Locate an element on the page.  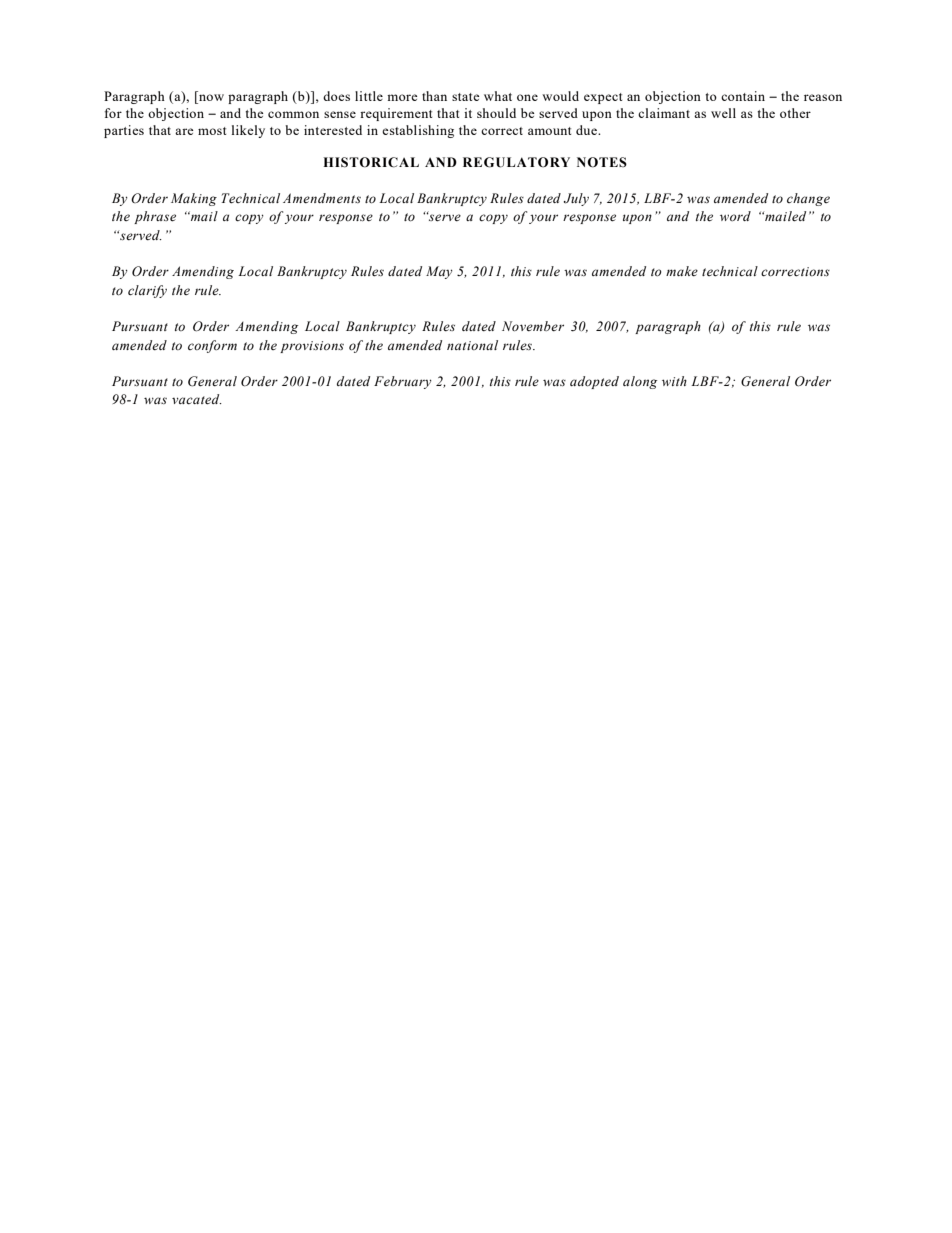
May is located at coordinates (439, 272).
